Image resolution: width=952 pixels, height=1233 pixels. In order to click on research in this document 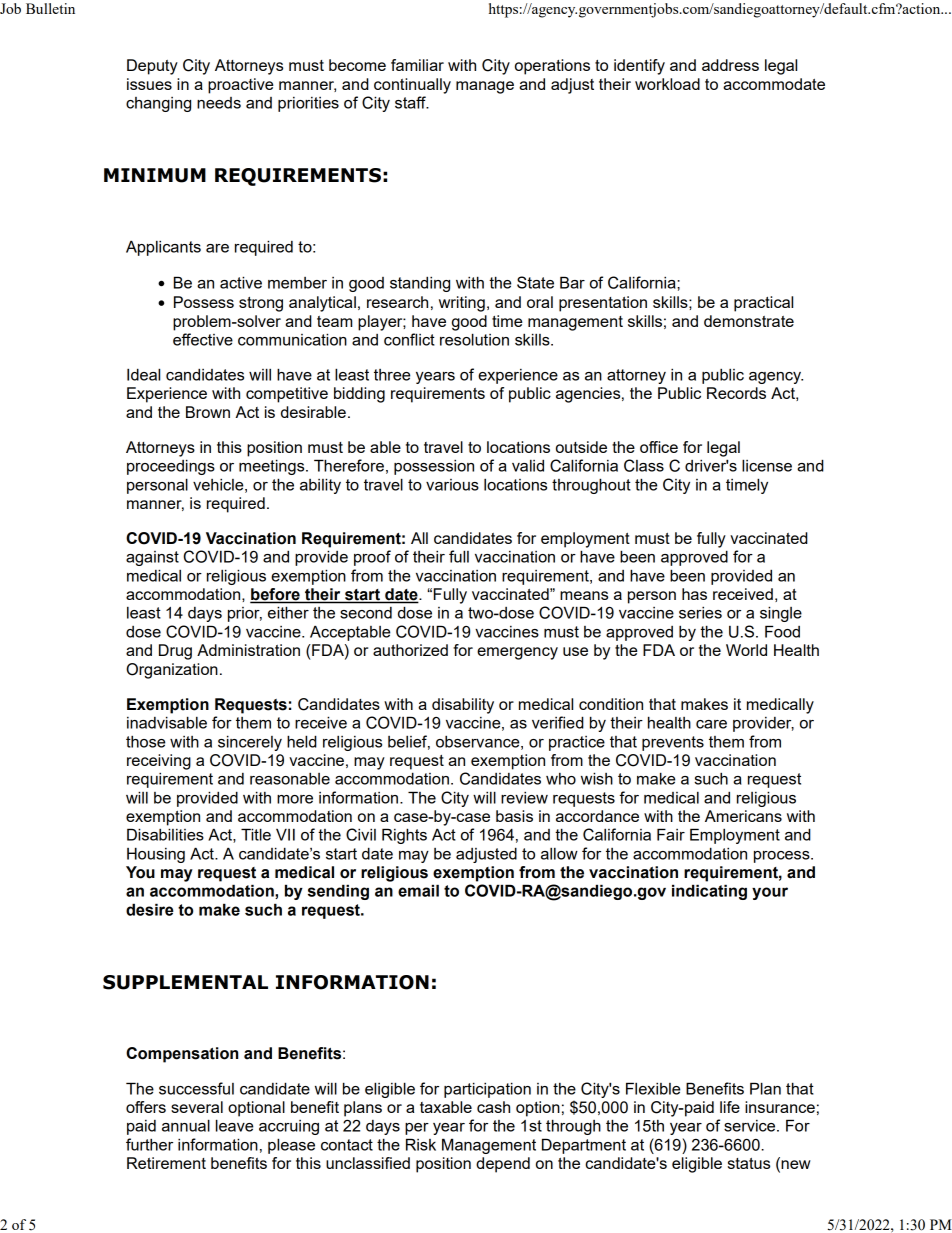, I will do `click(397, 302)`.
